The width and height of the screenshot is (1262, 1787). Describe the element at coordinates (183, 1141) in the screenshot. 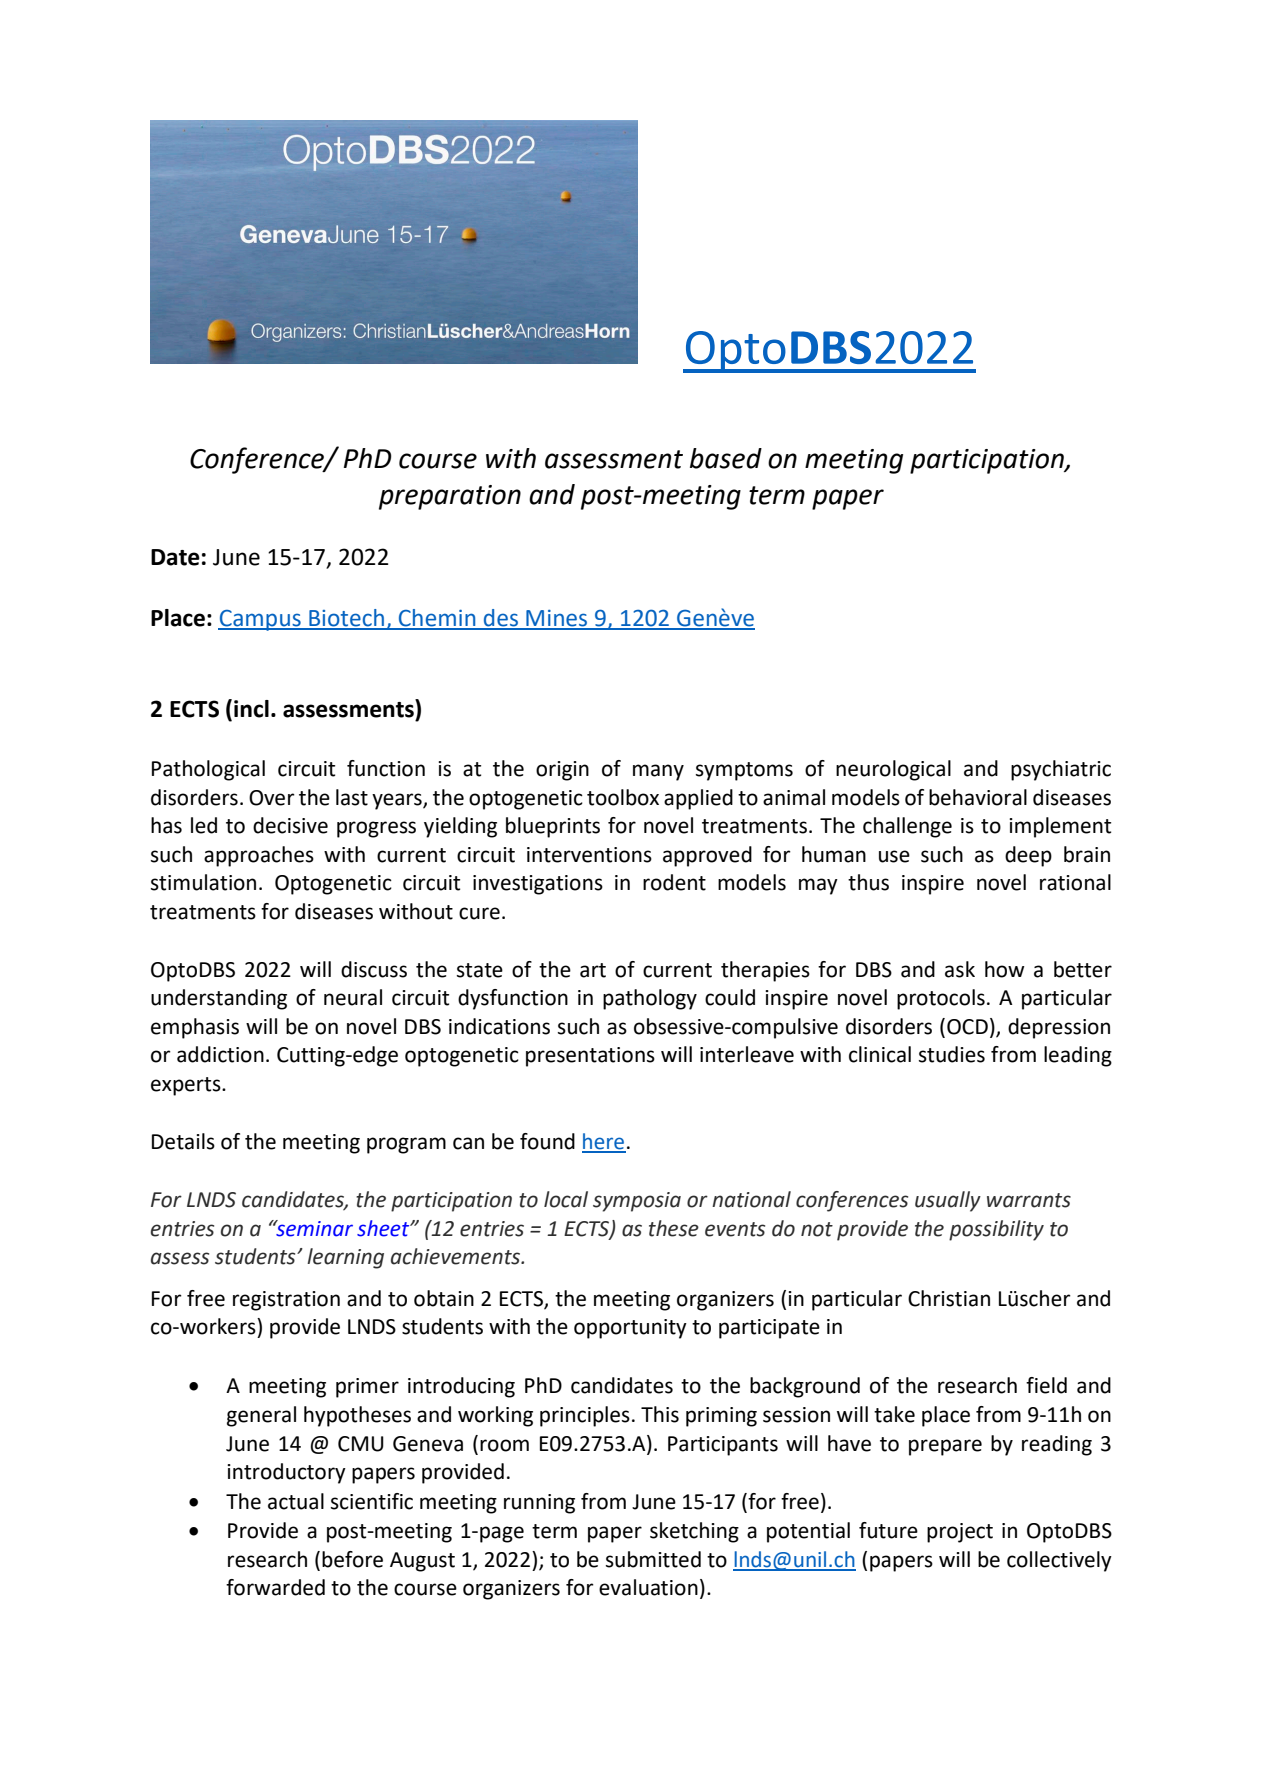

I see `Details` at that location.
